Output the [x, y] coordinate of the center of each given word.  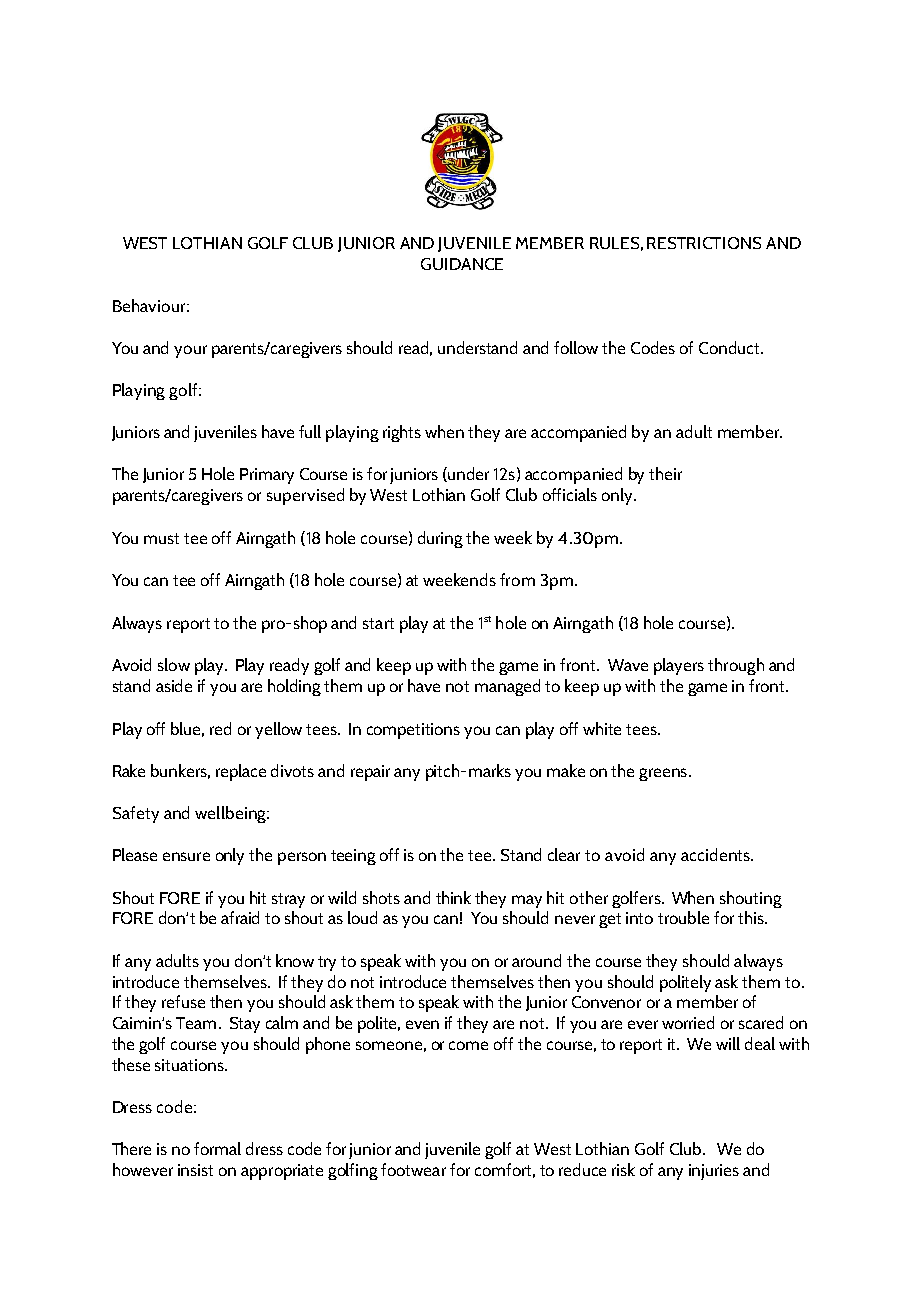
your [190, 351]
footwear [413, 1169]
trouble [683, 917]
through [736, 666]
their [665, 473]
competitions [413, 731]
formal [217, 1148]
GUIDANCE [462, 264]
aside [174, 685]
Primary [267, 476]
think [453, 897]
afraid [240, 917]
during [440, 539]
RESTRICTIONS [704, 243]
